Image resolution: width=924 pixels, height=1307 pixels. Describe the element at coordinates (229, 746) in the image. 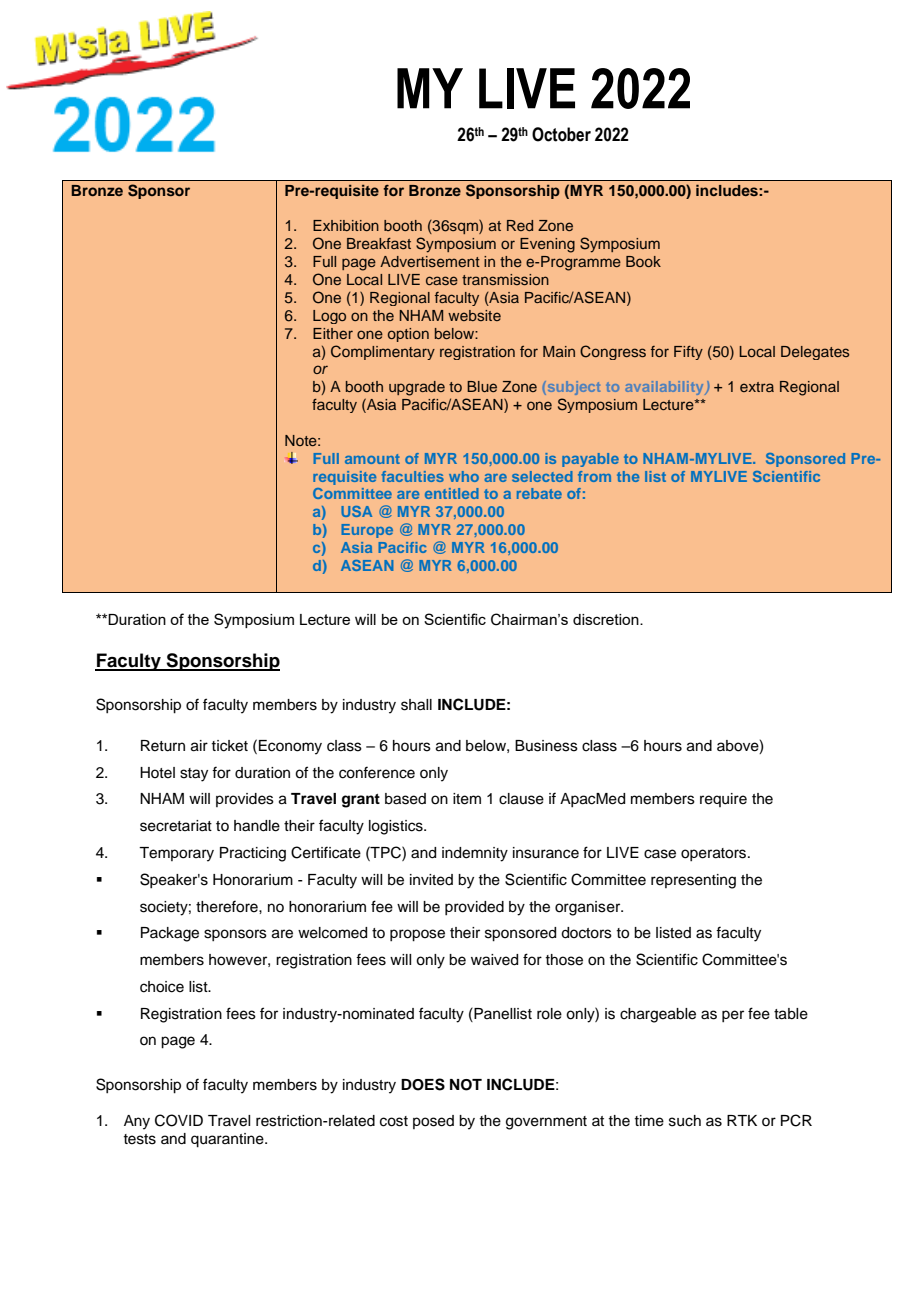

I see `ticket` at that location.
